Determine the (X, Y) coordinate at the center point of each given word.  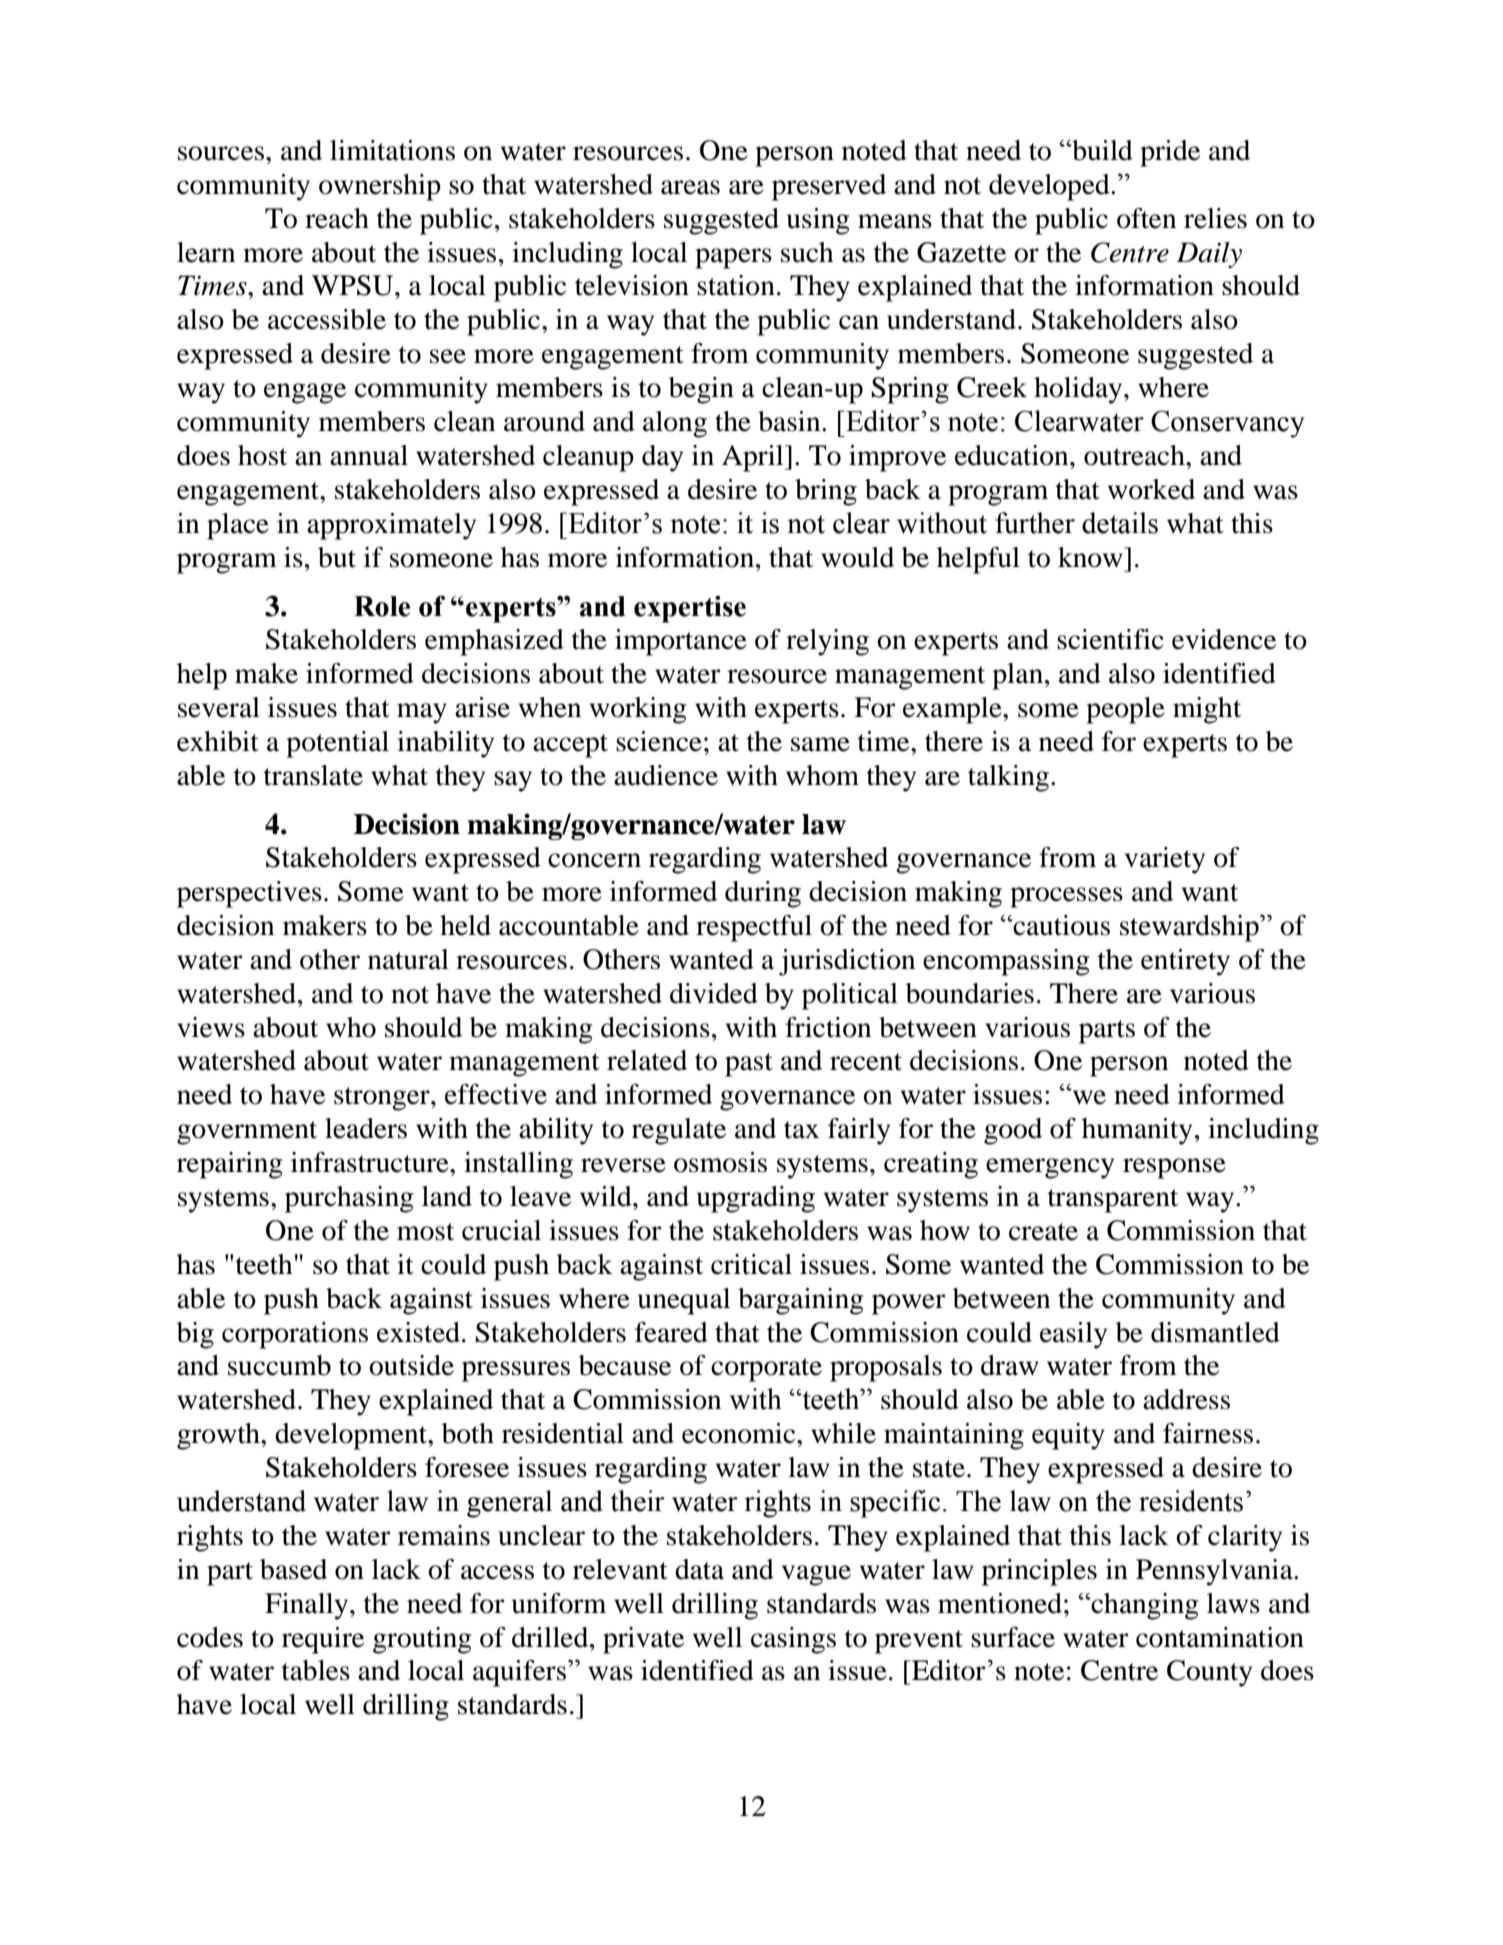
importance (681, 642)
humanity (1137, 1131)
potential (337, 744)
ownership (380, 187)
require (323, 1640)
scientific (1110, 639)
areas (690, 187)
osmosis (720, 1162)
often (1146, 218)
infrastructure (371, 1162)
